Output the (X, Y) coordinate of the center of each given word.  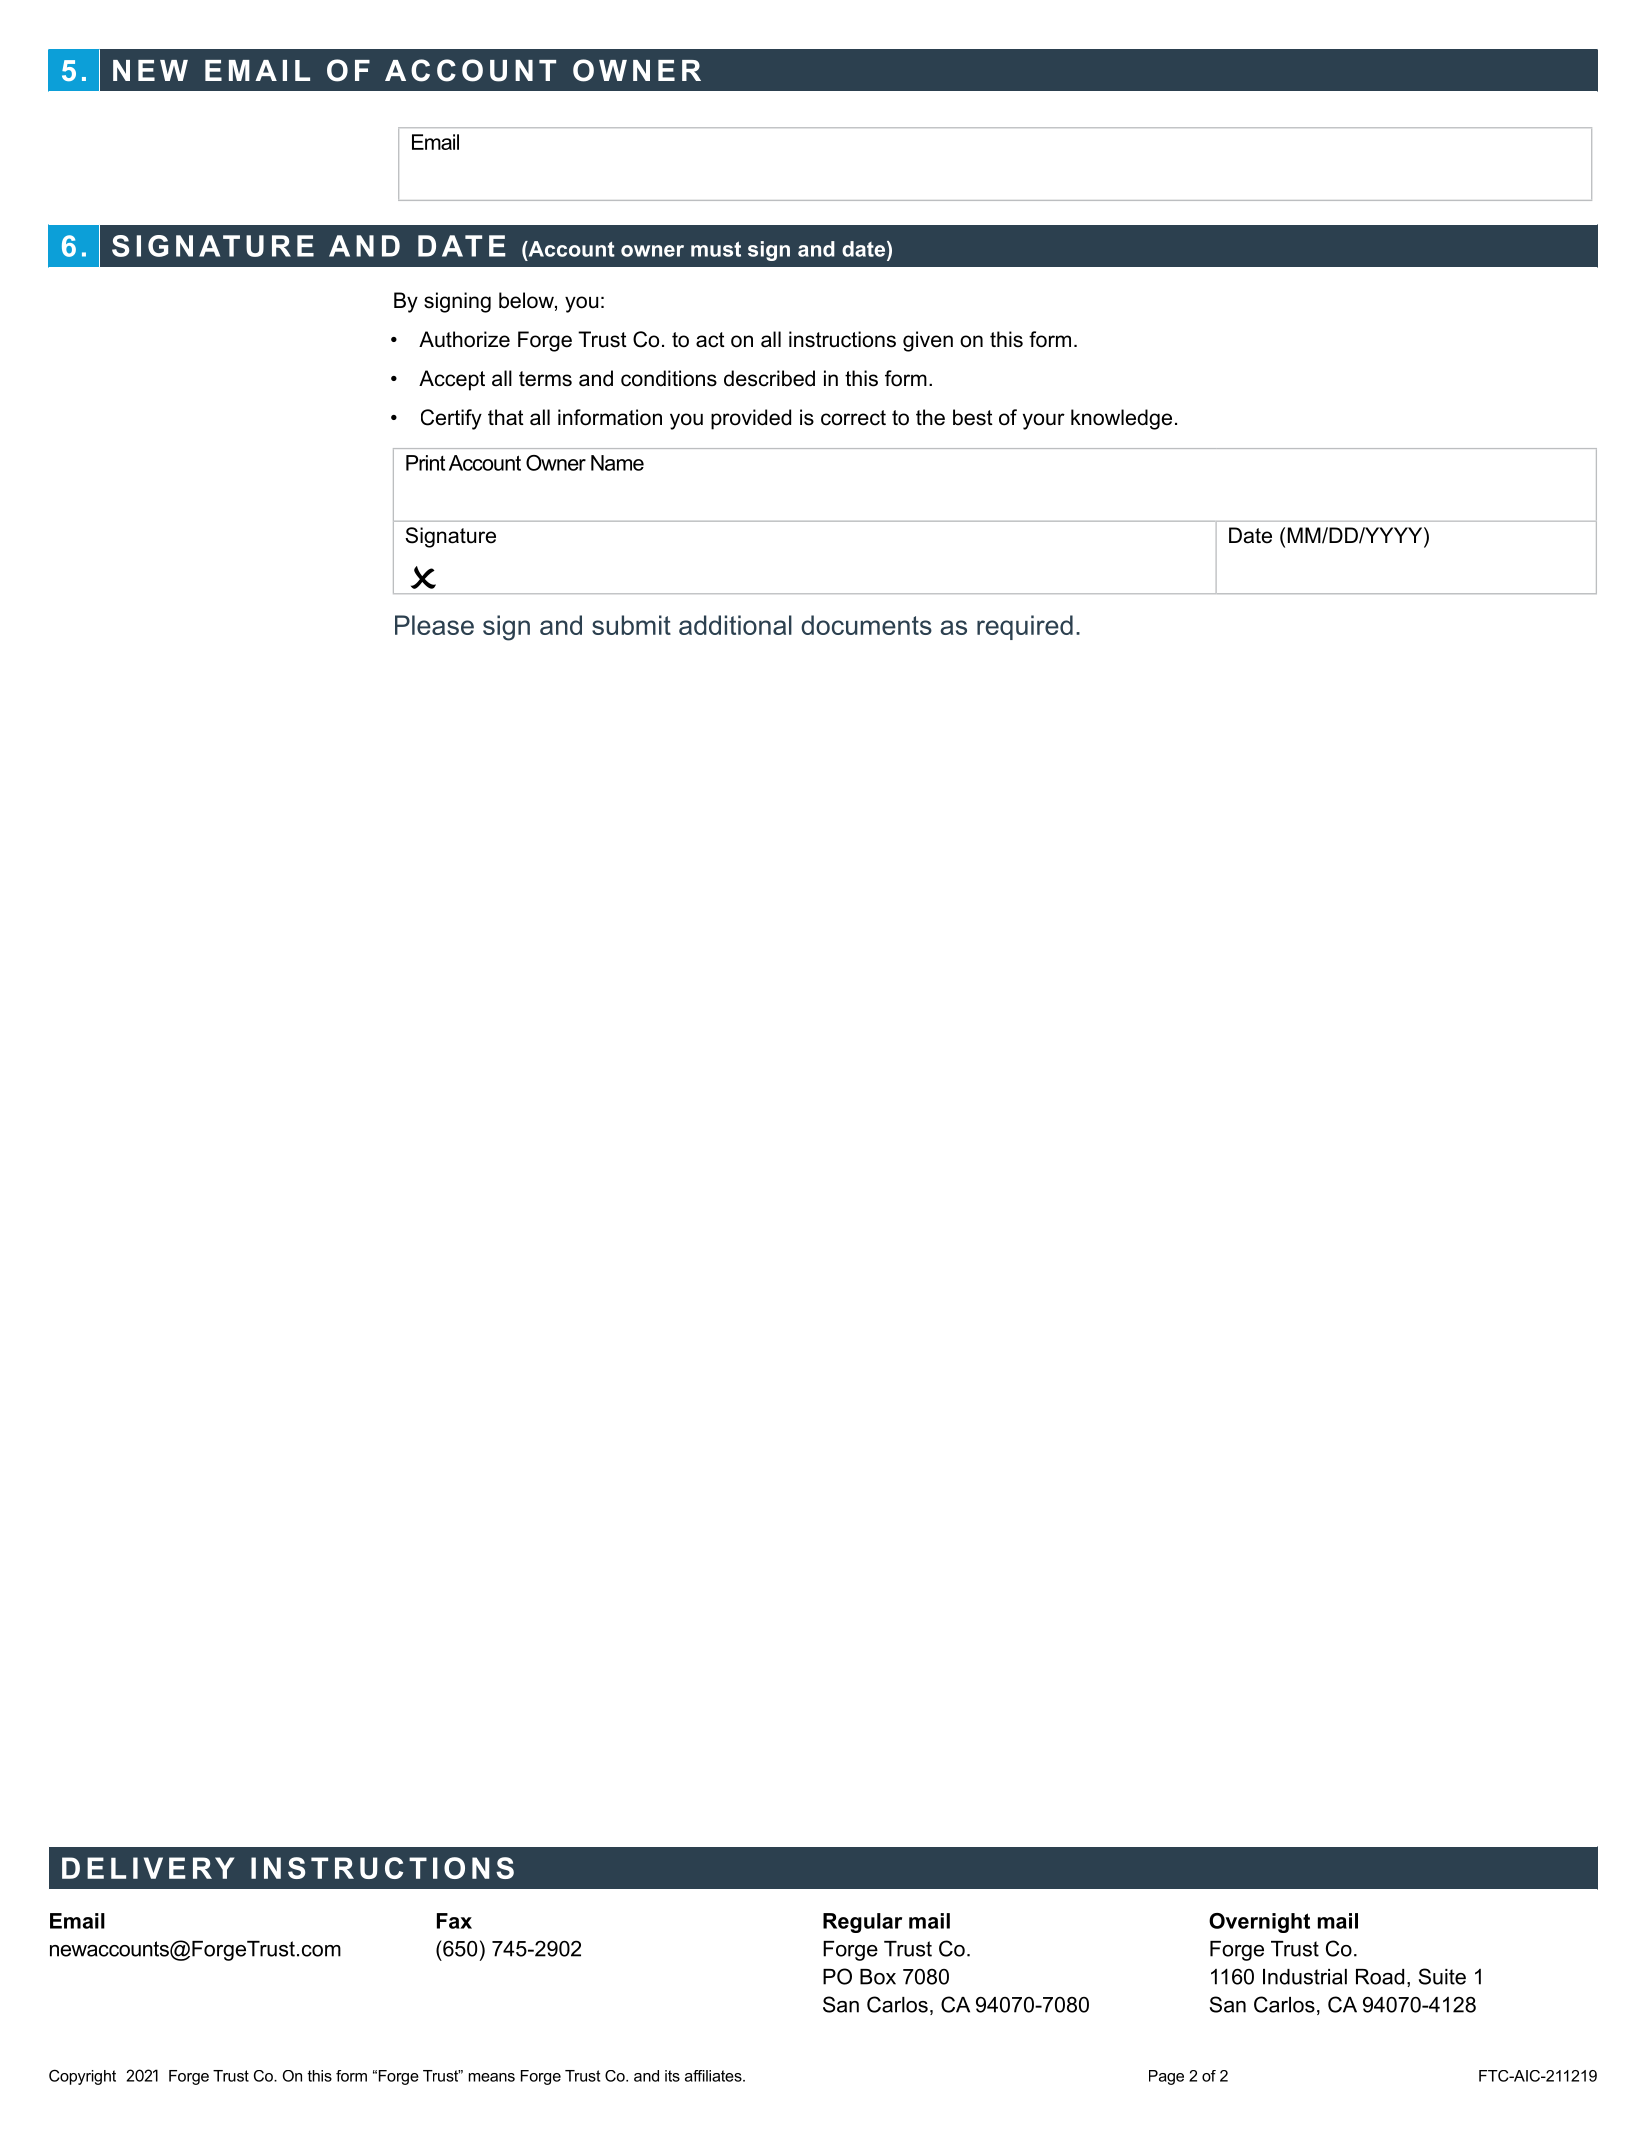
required (1025, 627)
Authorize (464, 339)
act (710, 340)
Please (434, 625)
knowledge (1121, 419)
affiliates (714, 2076)
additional (735, 625)
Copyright (82, 2077)
